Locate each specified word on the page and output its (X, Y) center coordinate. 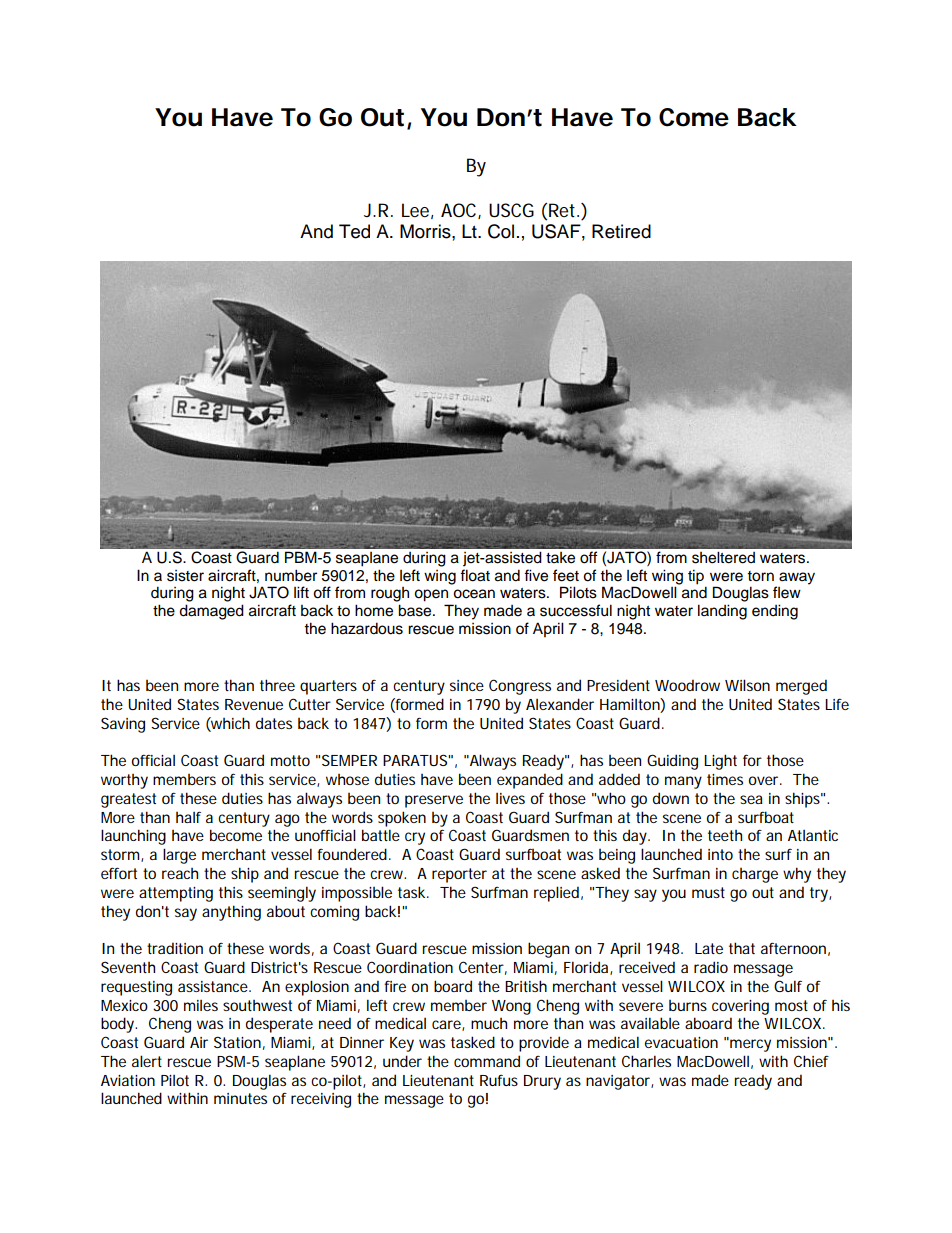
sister (185, 576)
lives (510, 798)
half (188, 817)
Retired (621, 231)
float (475, 575)
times (725, 779)
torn (760, 576)
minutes (240, 1098)
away (797, 578)
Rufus (499, 1080)
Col (501, 231)
